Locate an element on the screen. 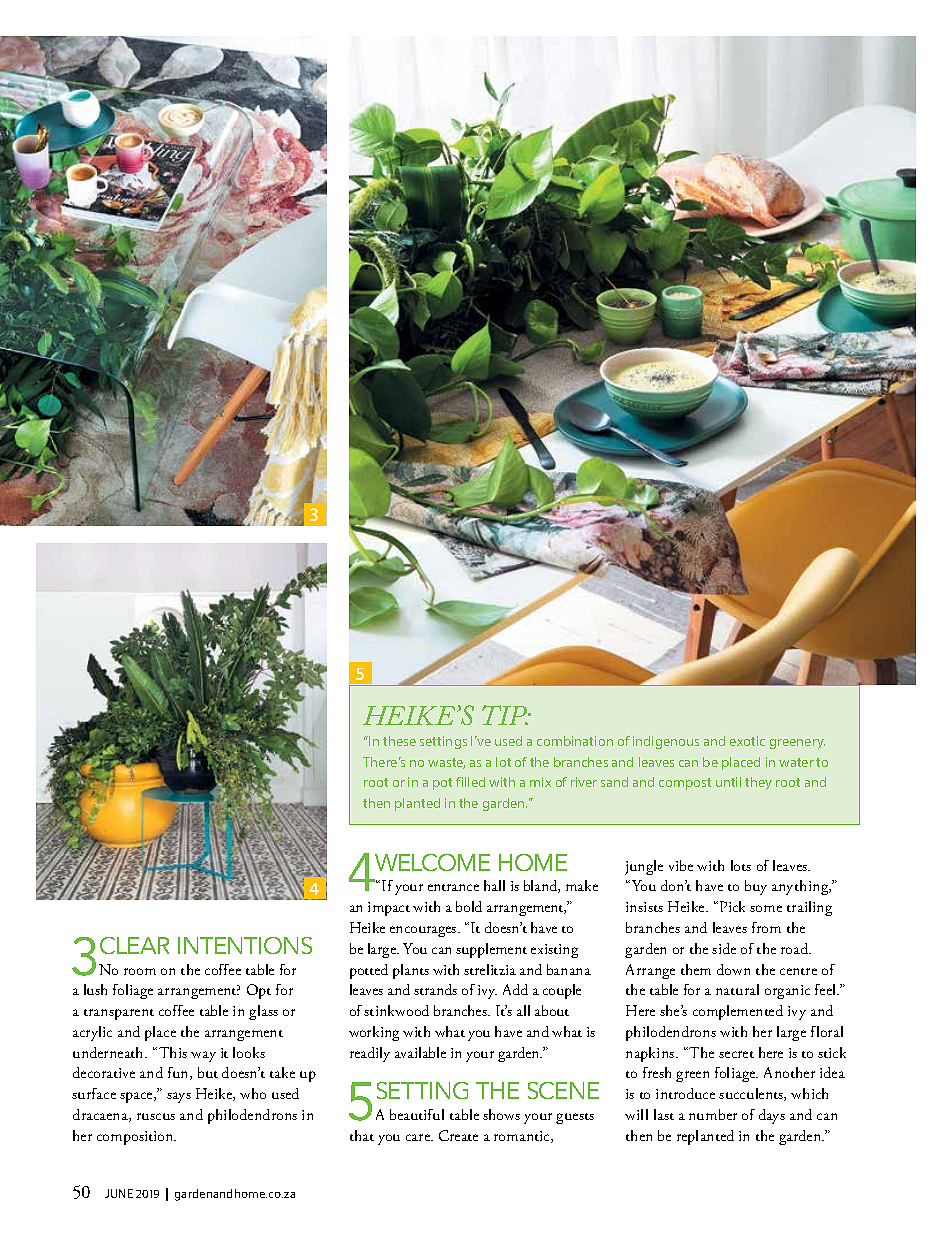 The width and height of the screenshot is (952, 1251). working is located at coordinates (374, 1033).
